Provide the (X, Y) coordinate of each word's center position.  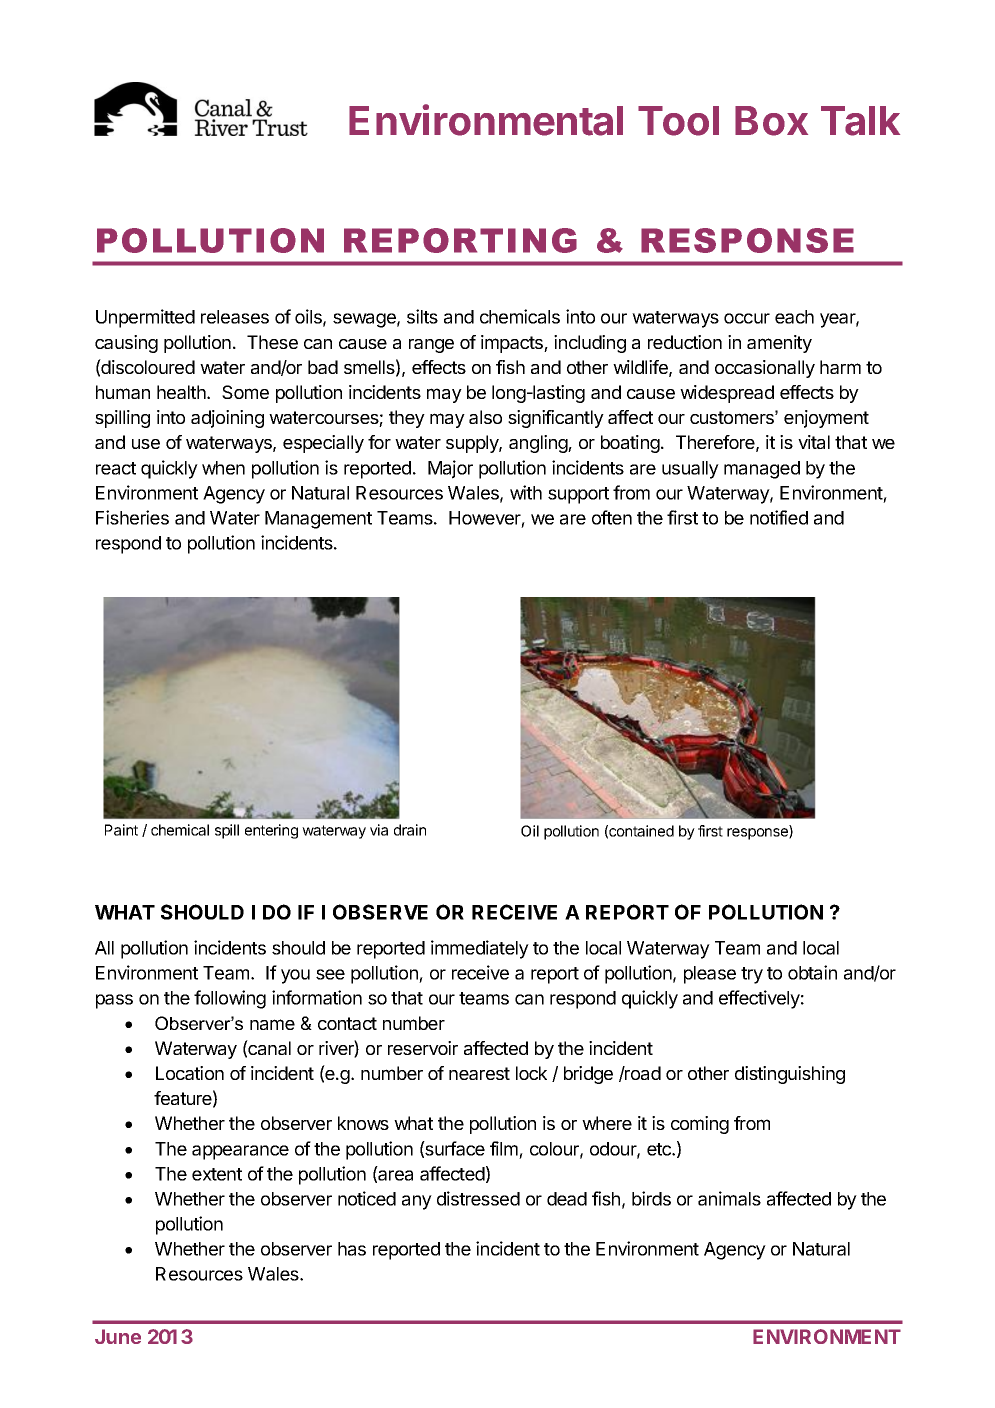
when (223, 468)
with (526, 492)
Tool (678, 121)
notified (779, 517)
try (752, 975)
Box (771, 121)
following (230, 999)
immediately (480, 949)
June (118, 1336)
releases (235, 317)
